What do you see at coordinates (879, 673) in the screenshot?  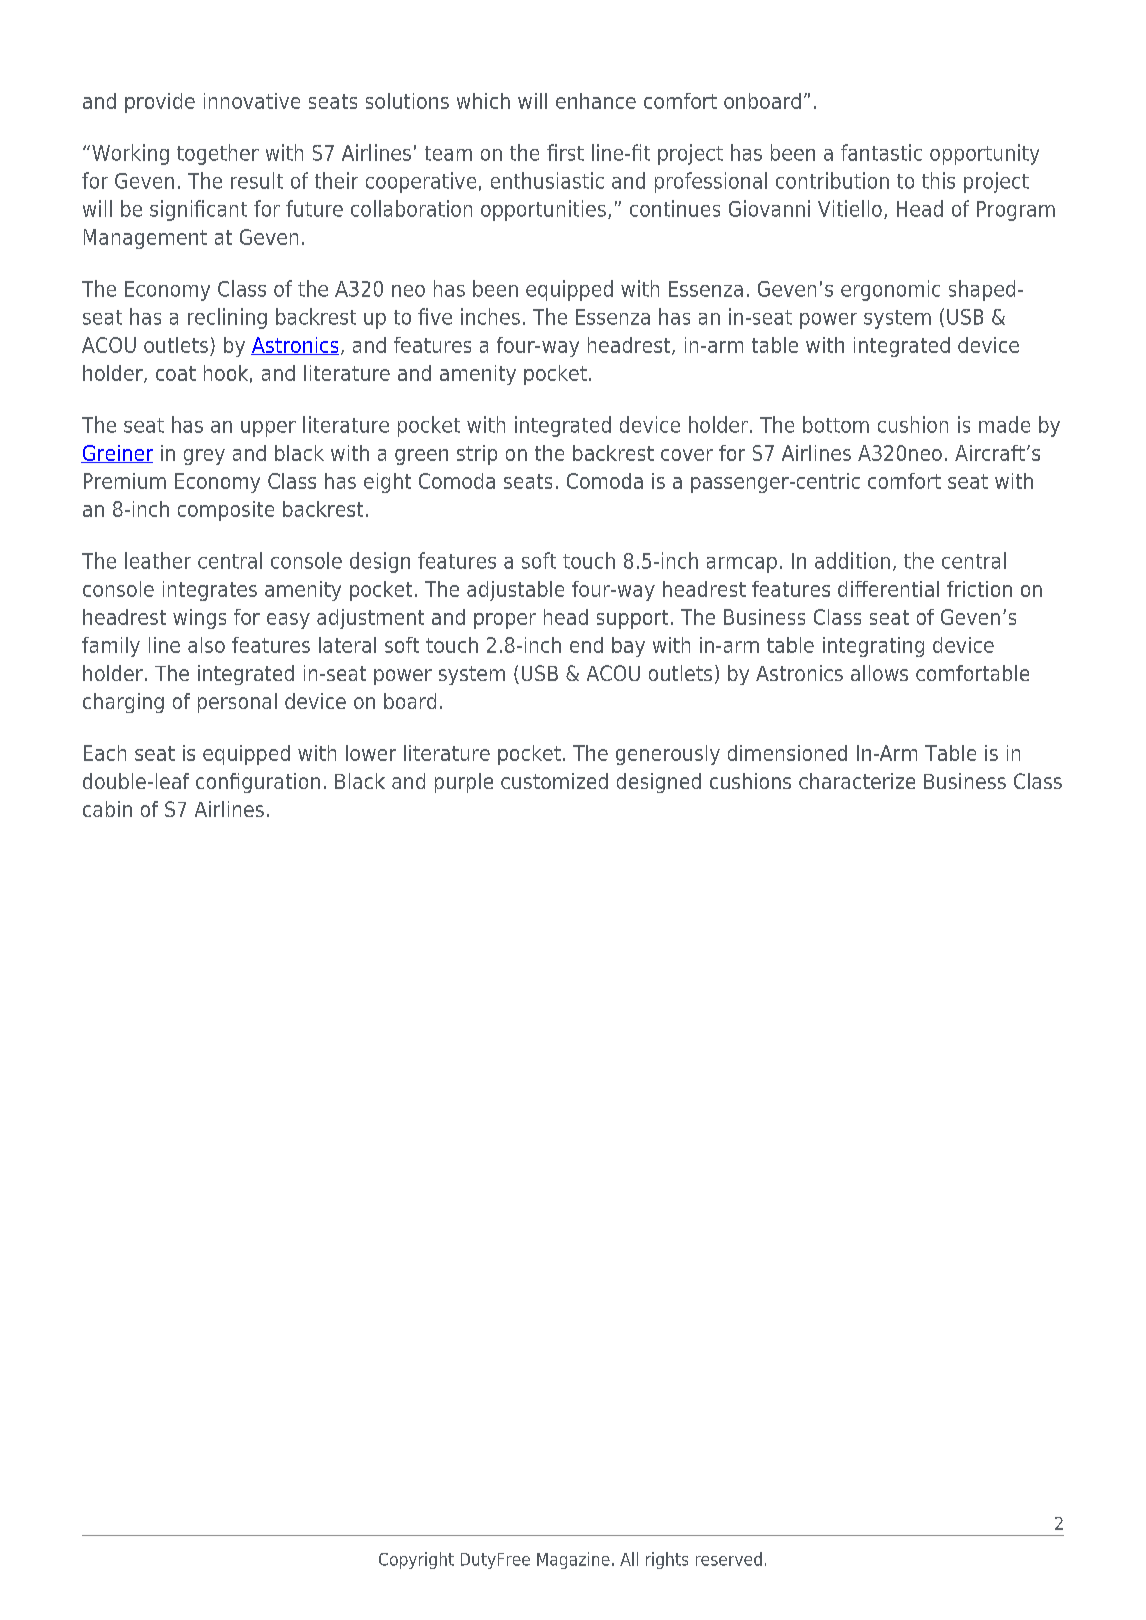 I see `allows` at bounding box center [879, 673].
